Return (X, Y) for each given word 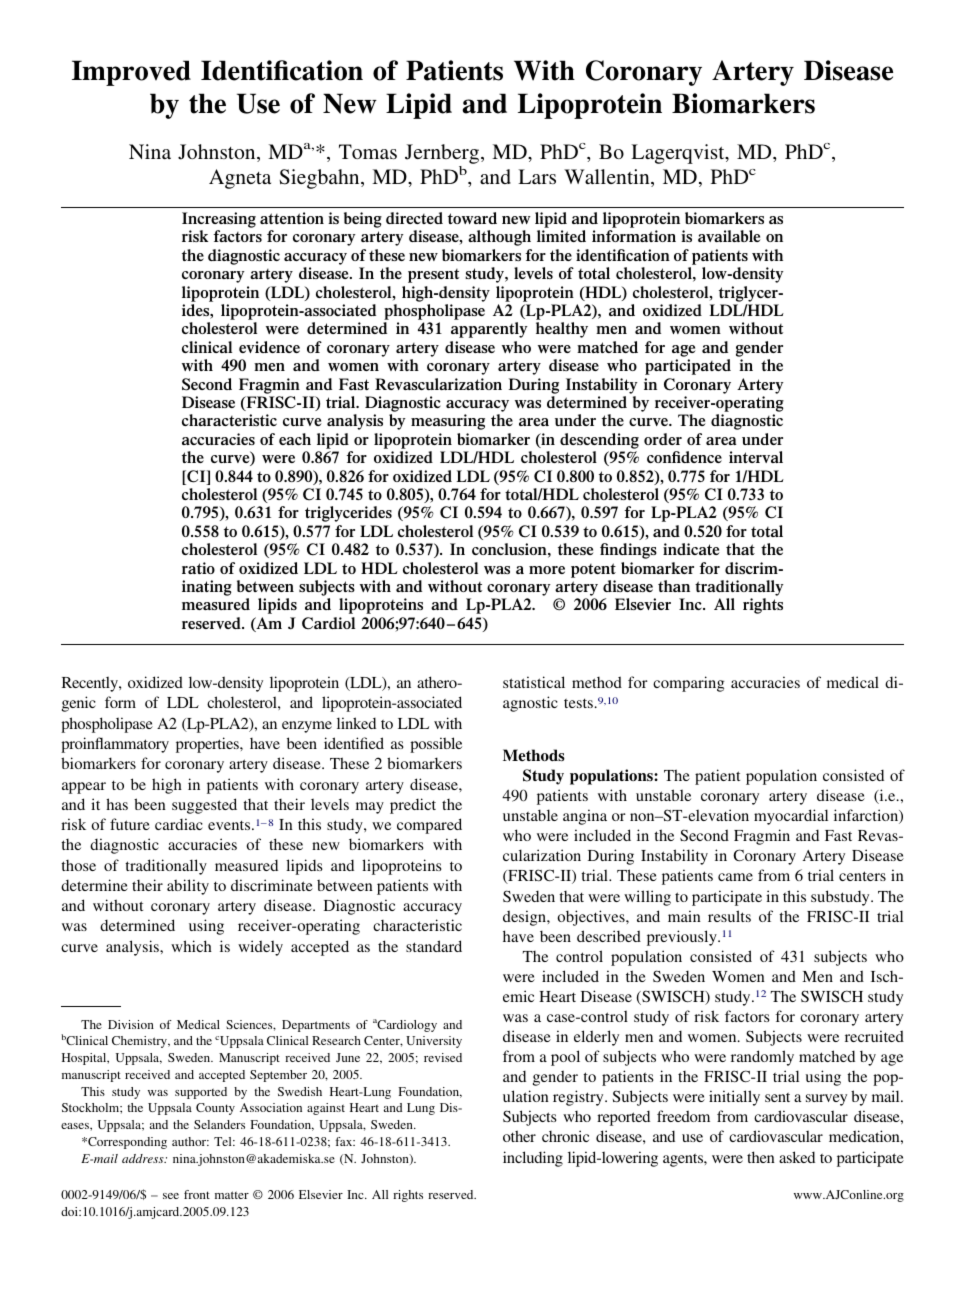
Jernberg (443, 154)
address (144, 1158)
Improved (131, 73)
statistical (534, 682)
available (729, 236)
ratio (198, 568)
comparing (688, 684)
